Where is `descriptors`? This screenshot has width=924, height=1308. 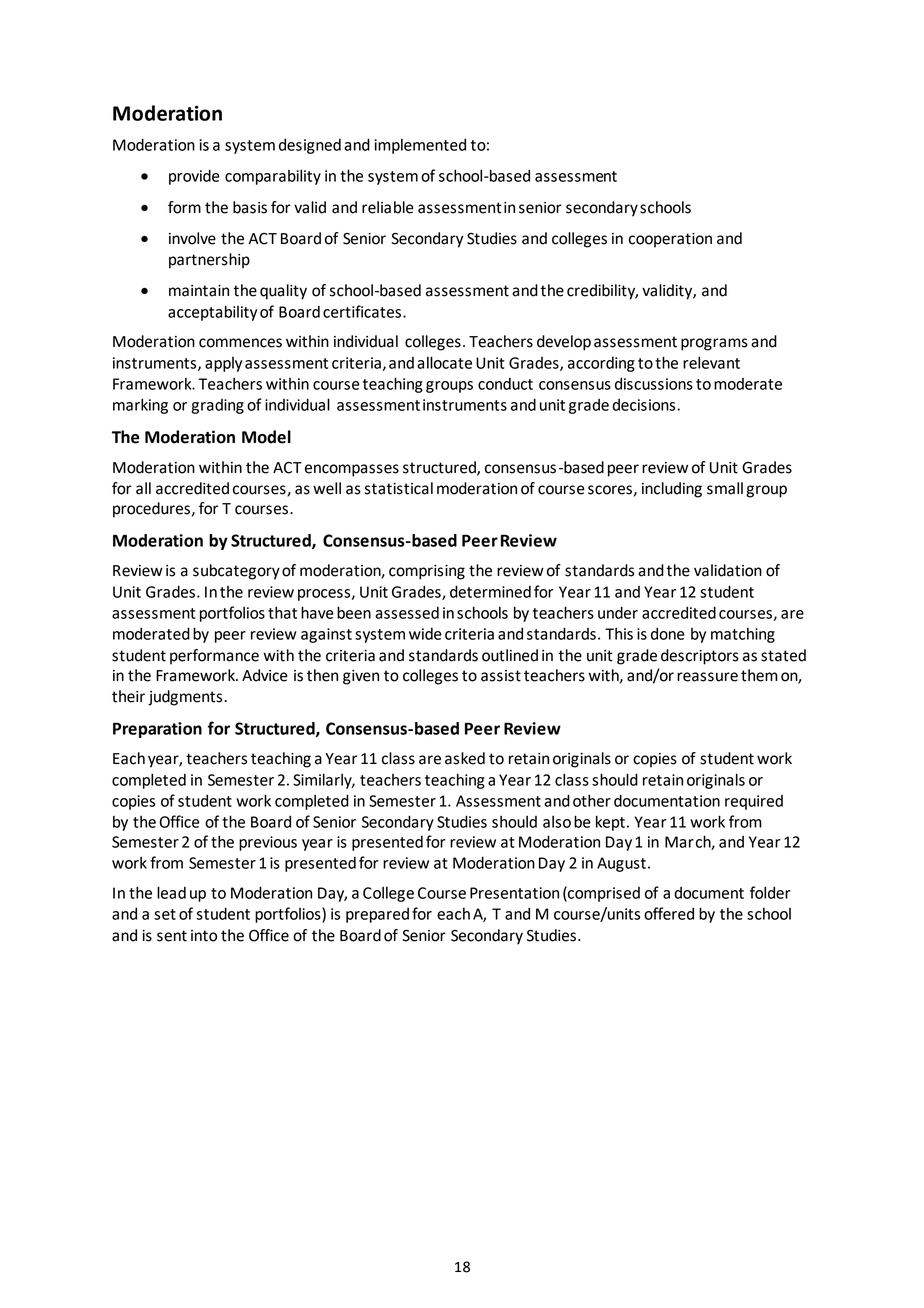 descriptors is located at coordinates (700, 657).
